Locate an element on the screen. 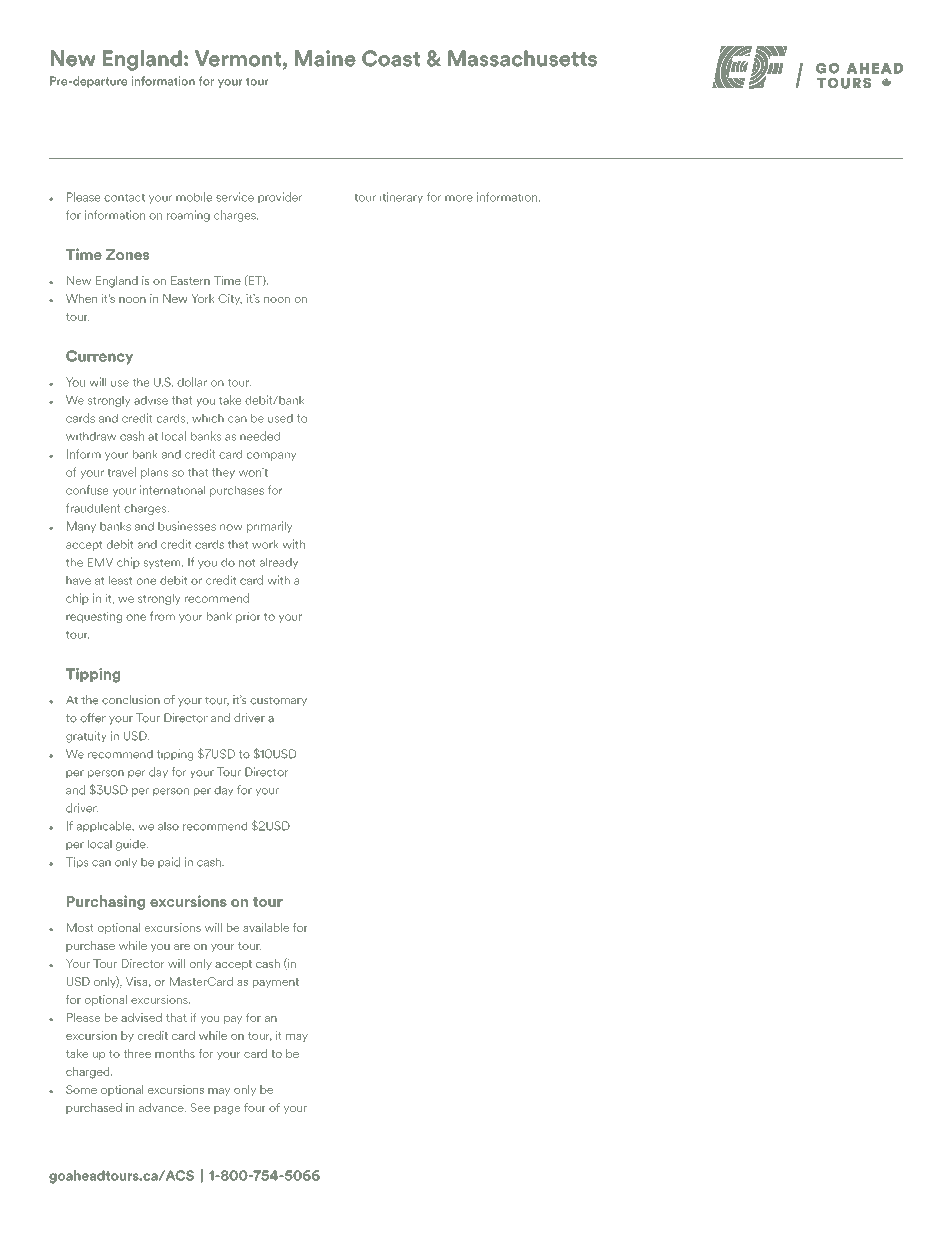  three is located at coordinates (137, 1053).
